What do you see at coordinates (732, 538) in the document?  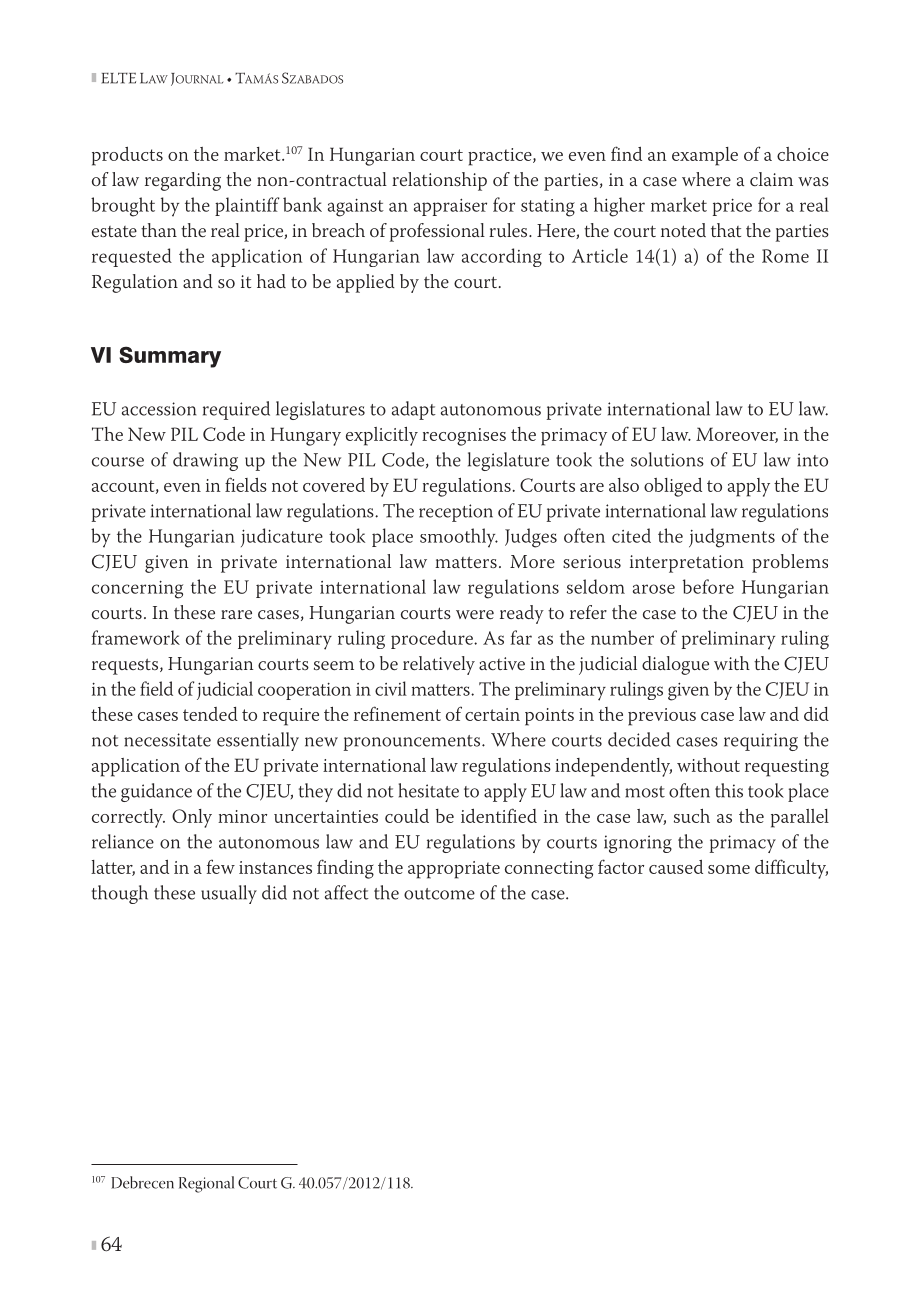 I see `judgments` at bounding box center [732, 538].
